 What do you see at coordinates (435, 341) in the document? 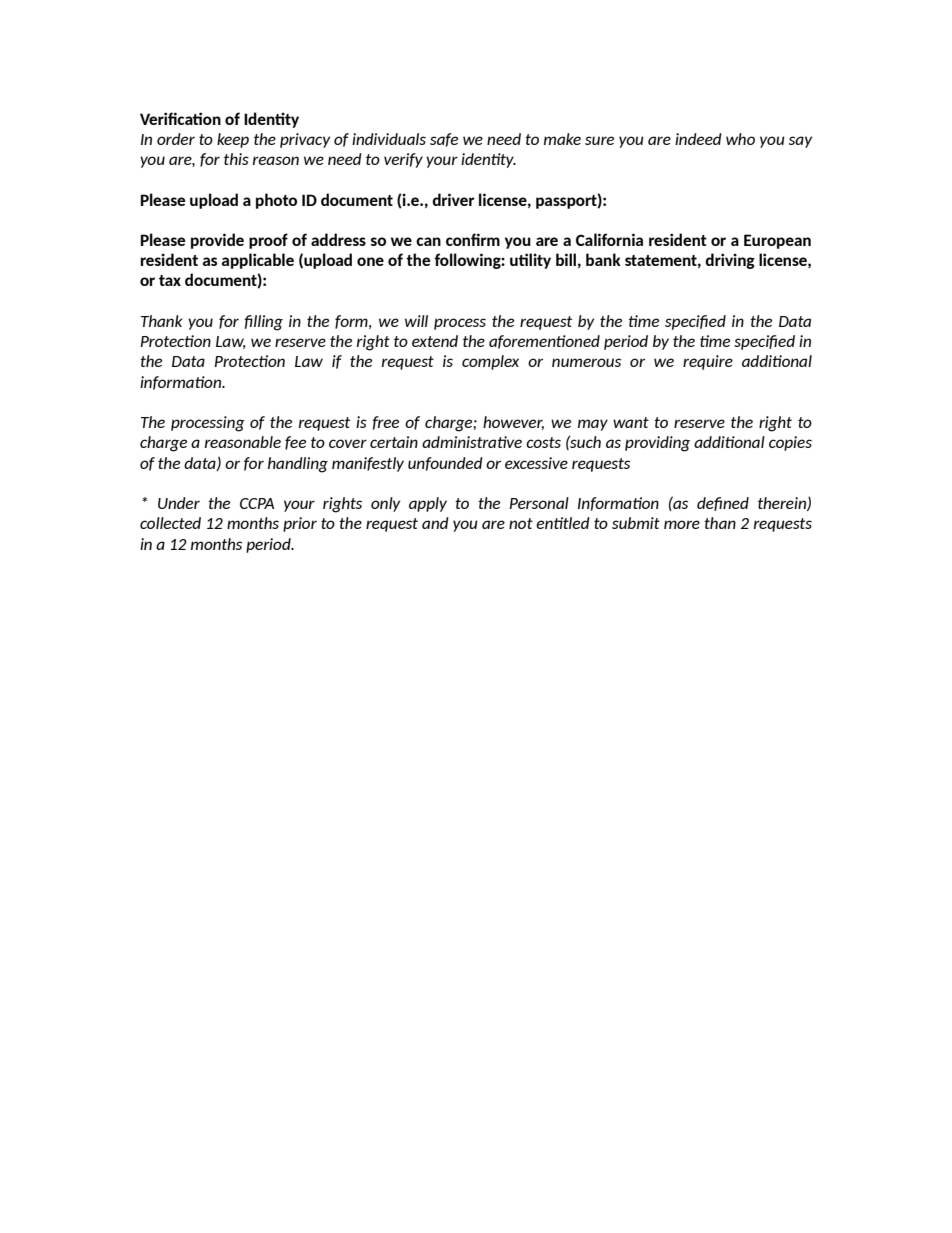
I see `extend` at bounding box center [435, 341].
